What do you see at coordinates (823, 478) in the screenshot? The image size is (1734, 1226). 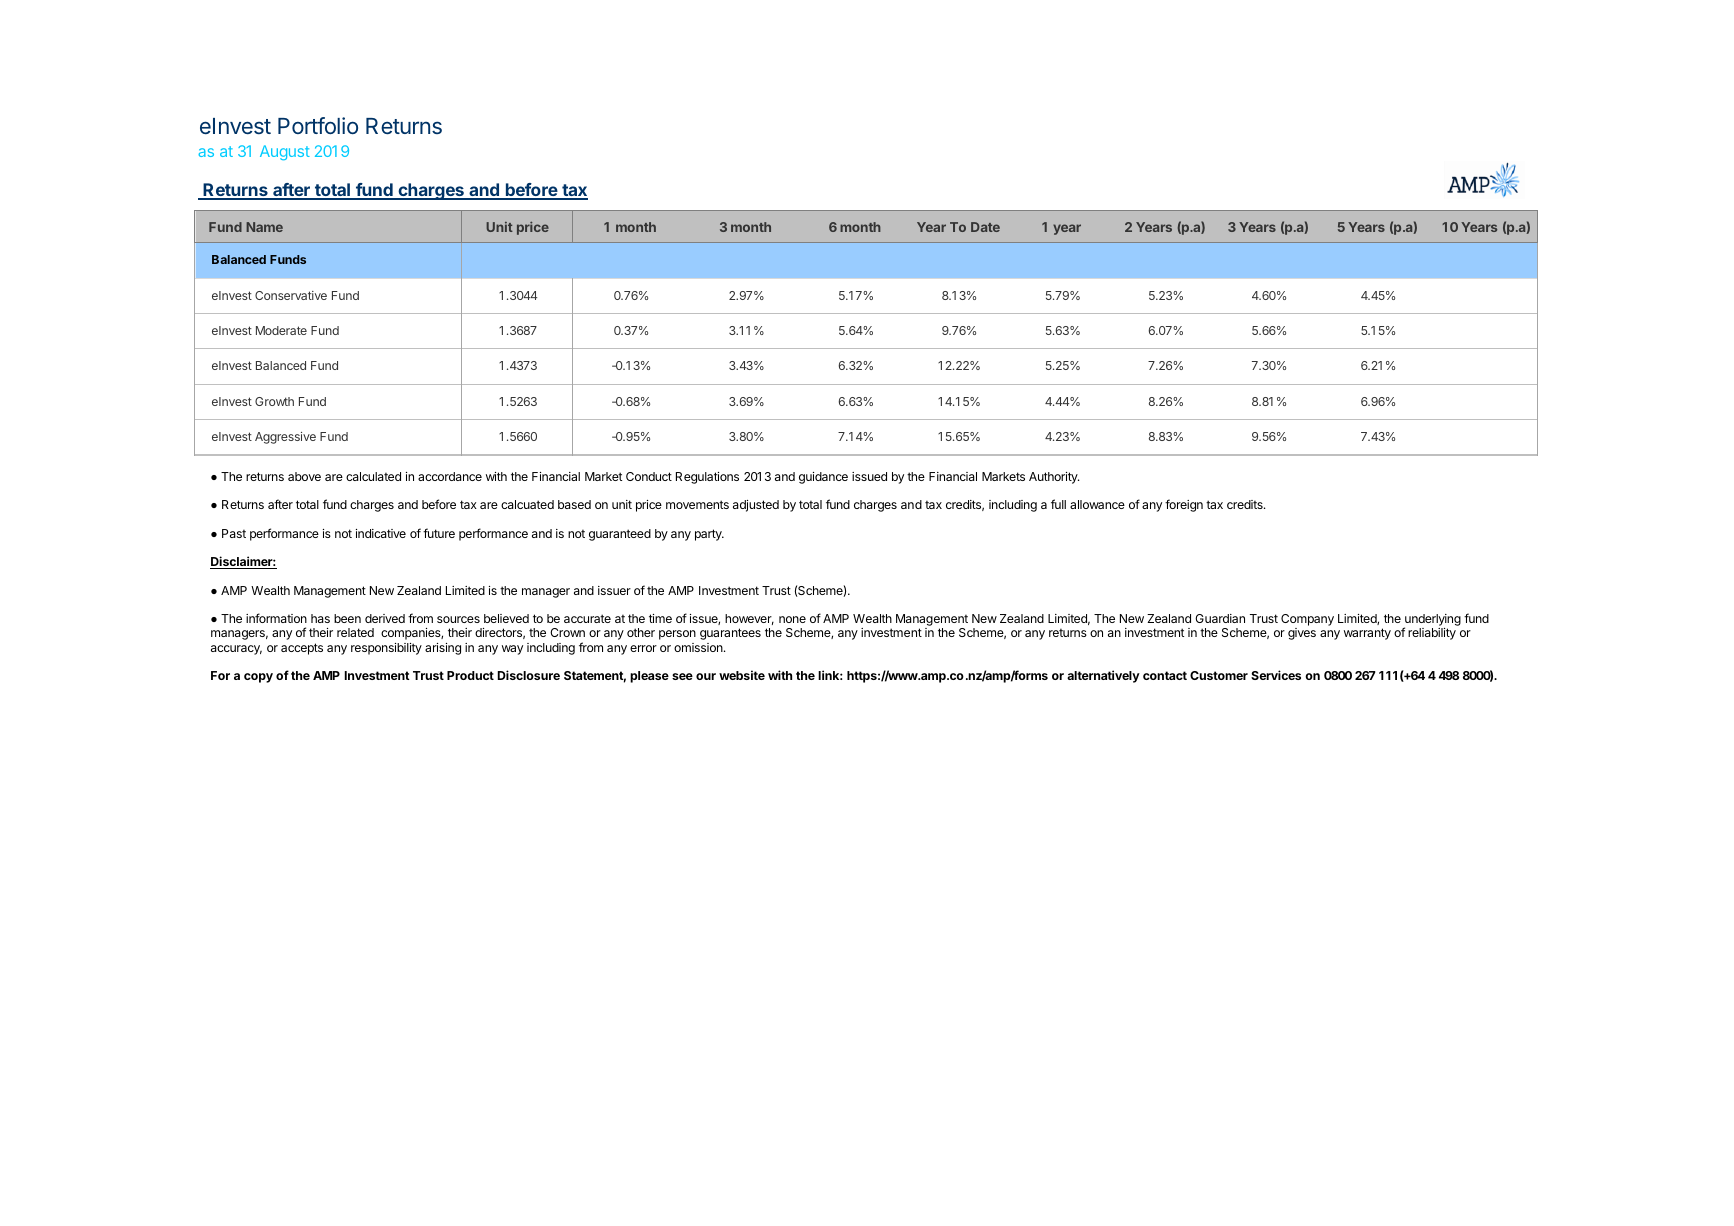 I see `guidance` at bounding box center [823, 478].
